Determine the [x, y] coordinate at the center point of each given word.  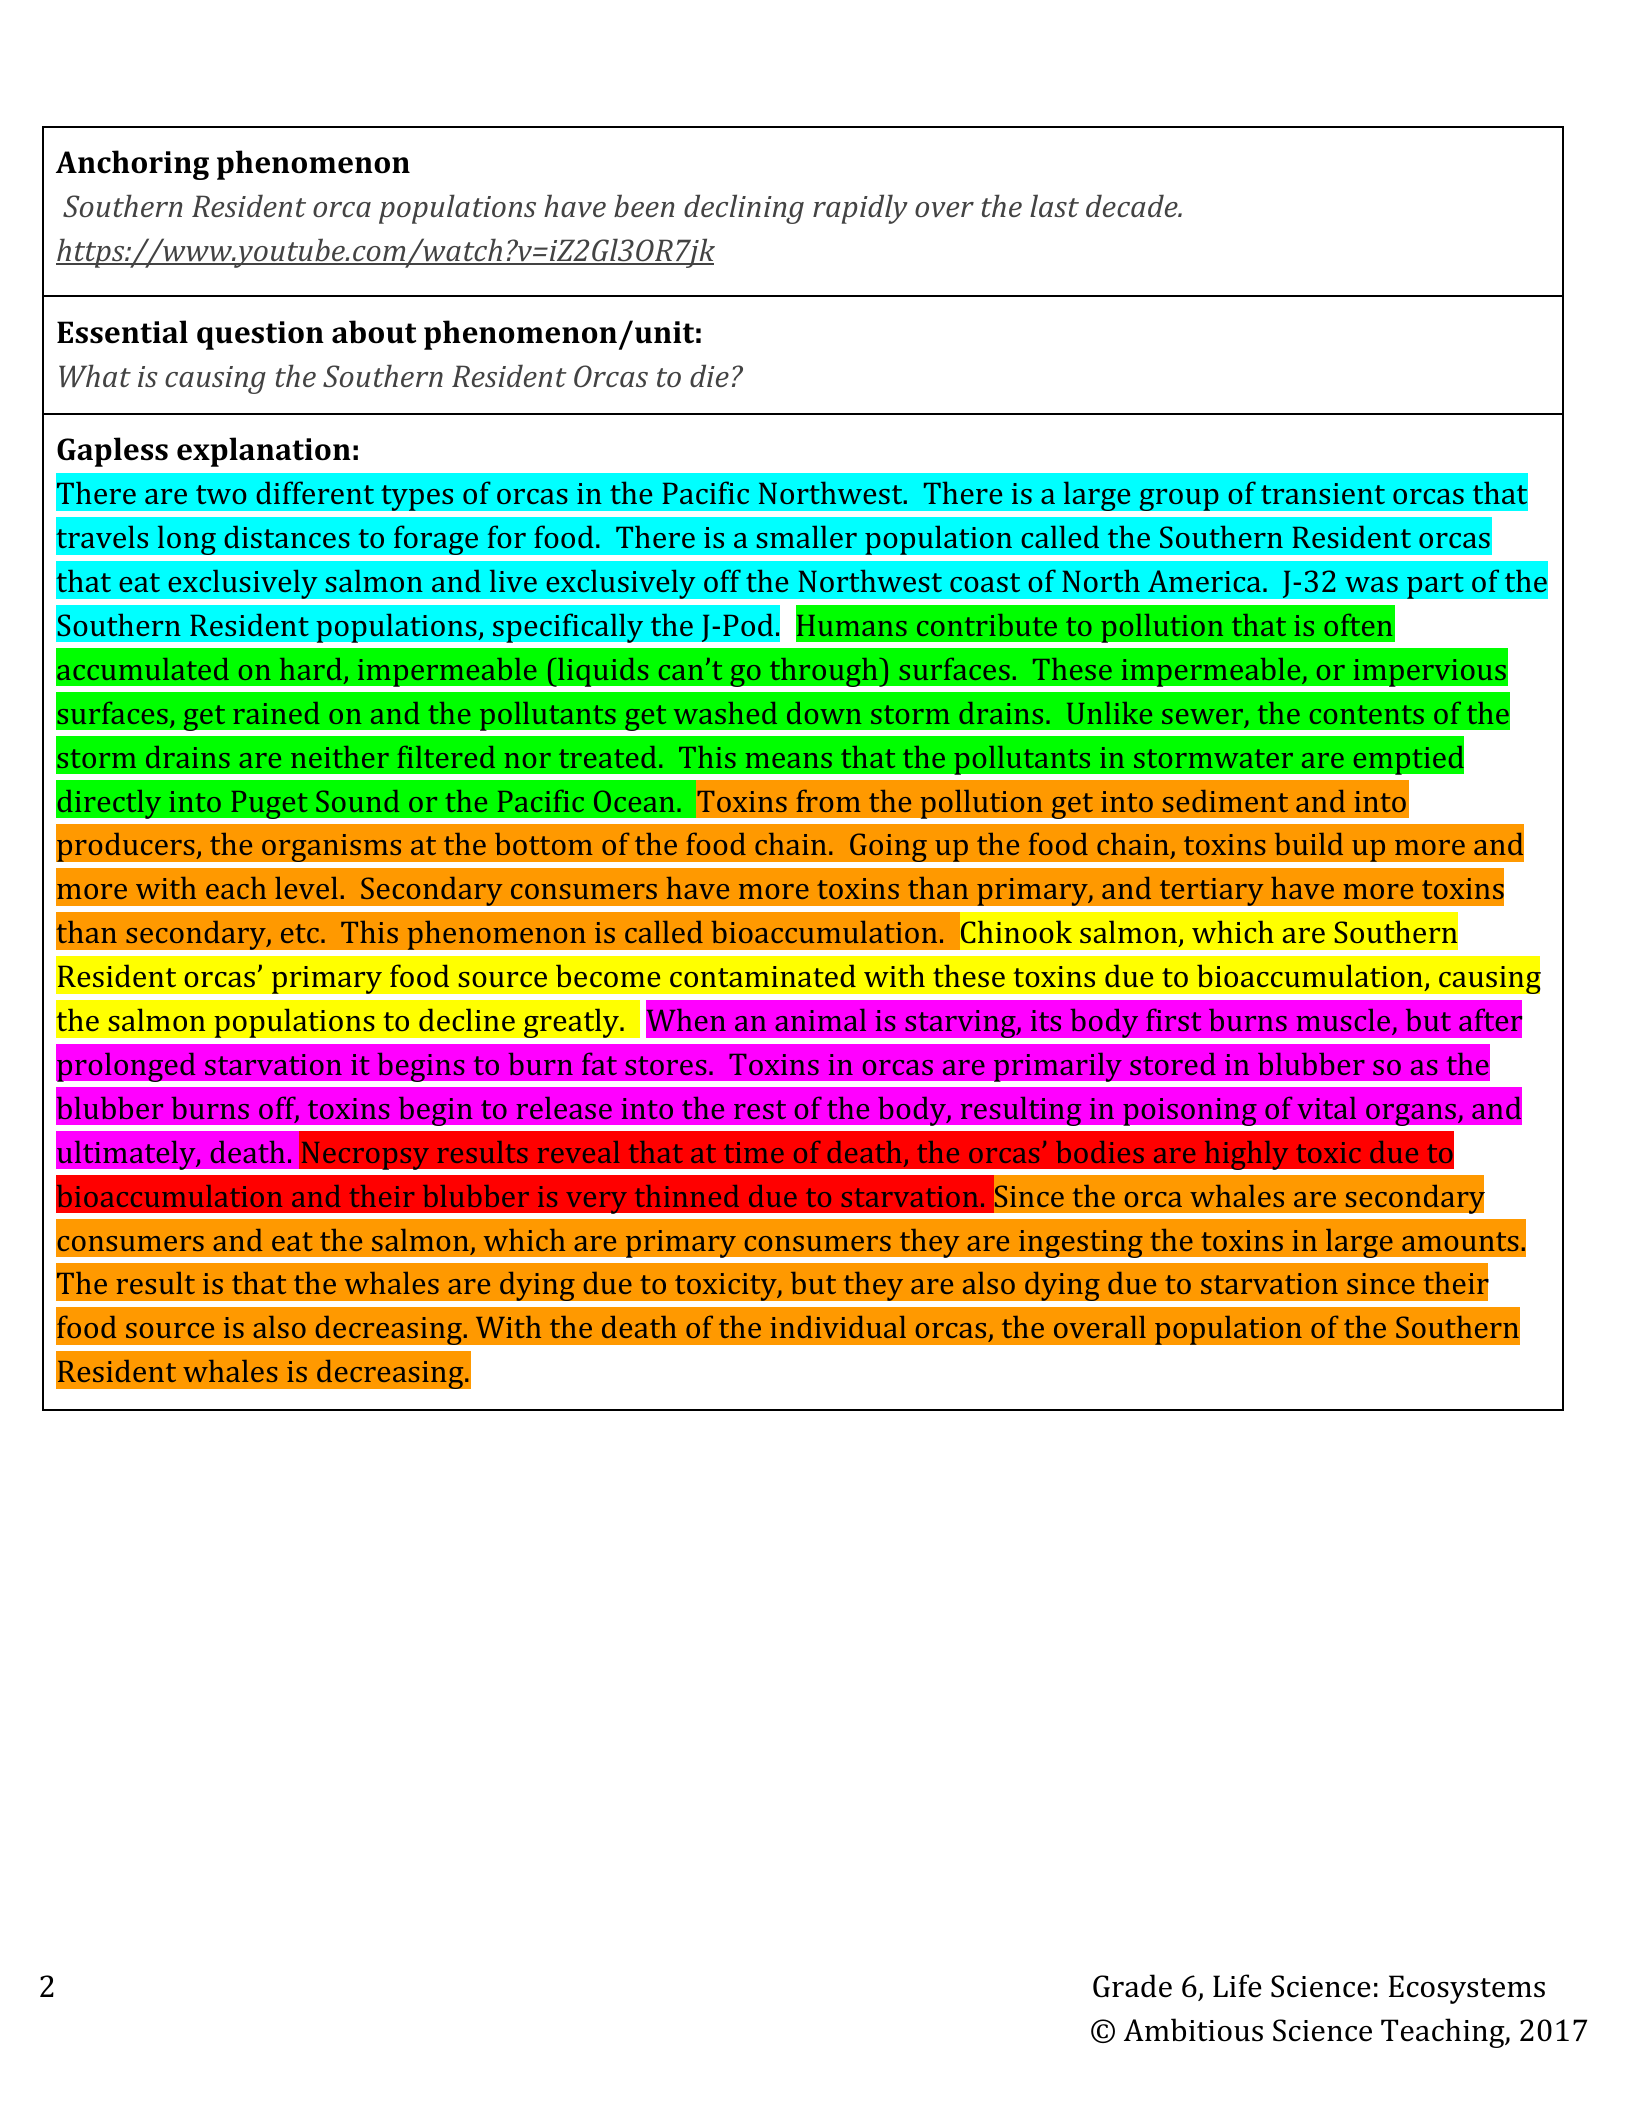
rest [760, 1109]
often [1358, 625]
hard [311, 669]
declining [744, 209]
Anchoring [132, 165]
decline [467, 1019]
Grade [1132, 1986]
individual [838, 1327]
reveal [579, 1152]
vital [1326, 1107]
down [824, 713]
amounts [1460, 1241]
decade [1132, 205]
